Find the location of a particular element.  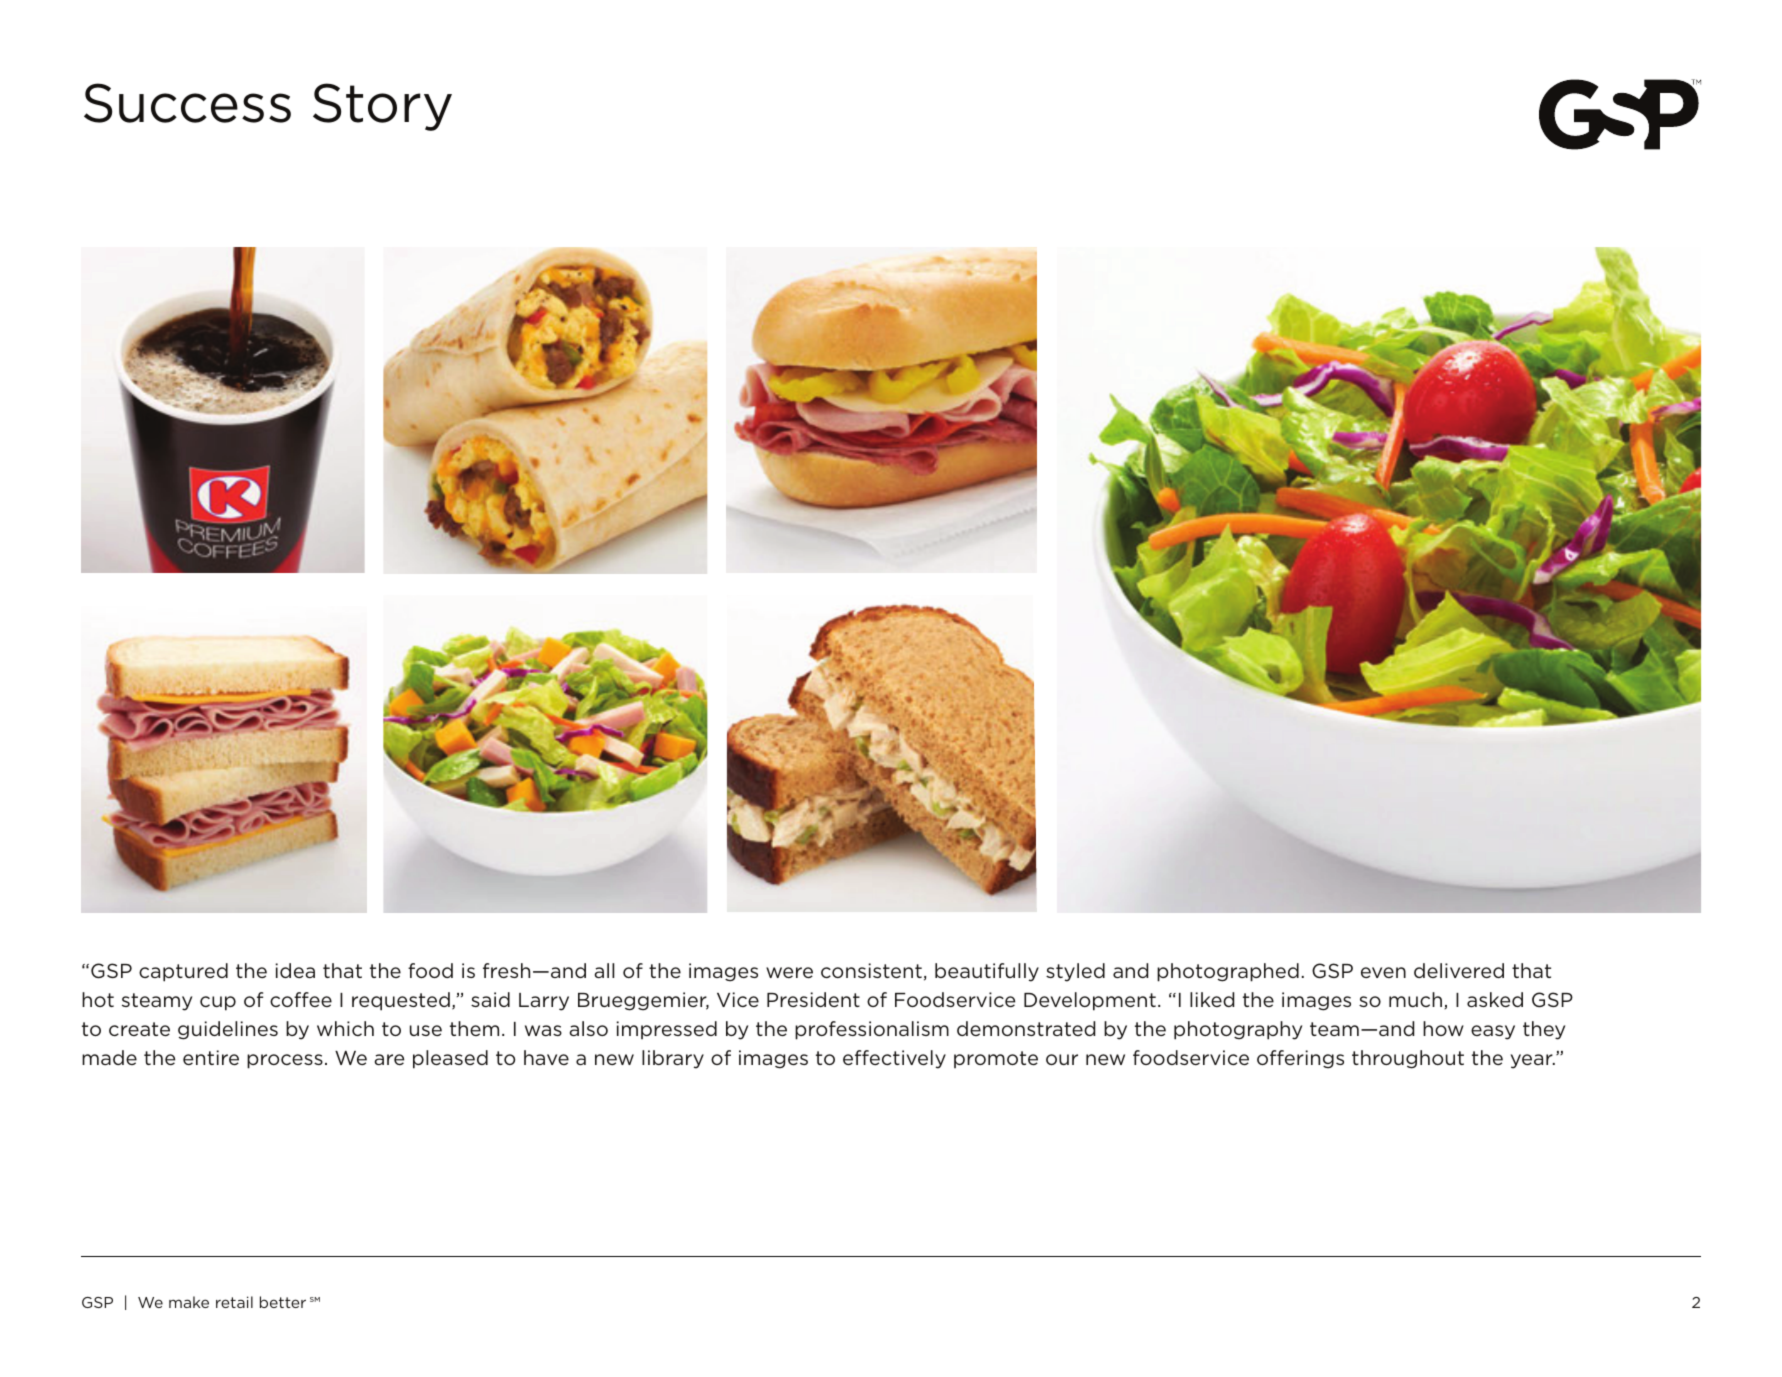

idea is located at coordinates (295, 970).
